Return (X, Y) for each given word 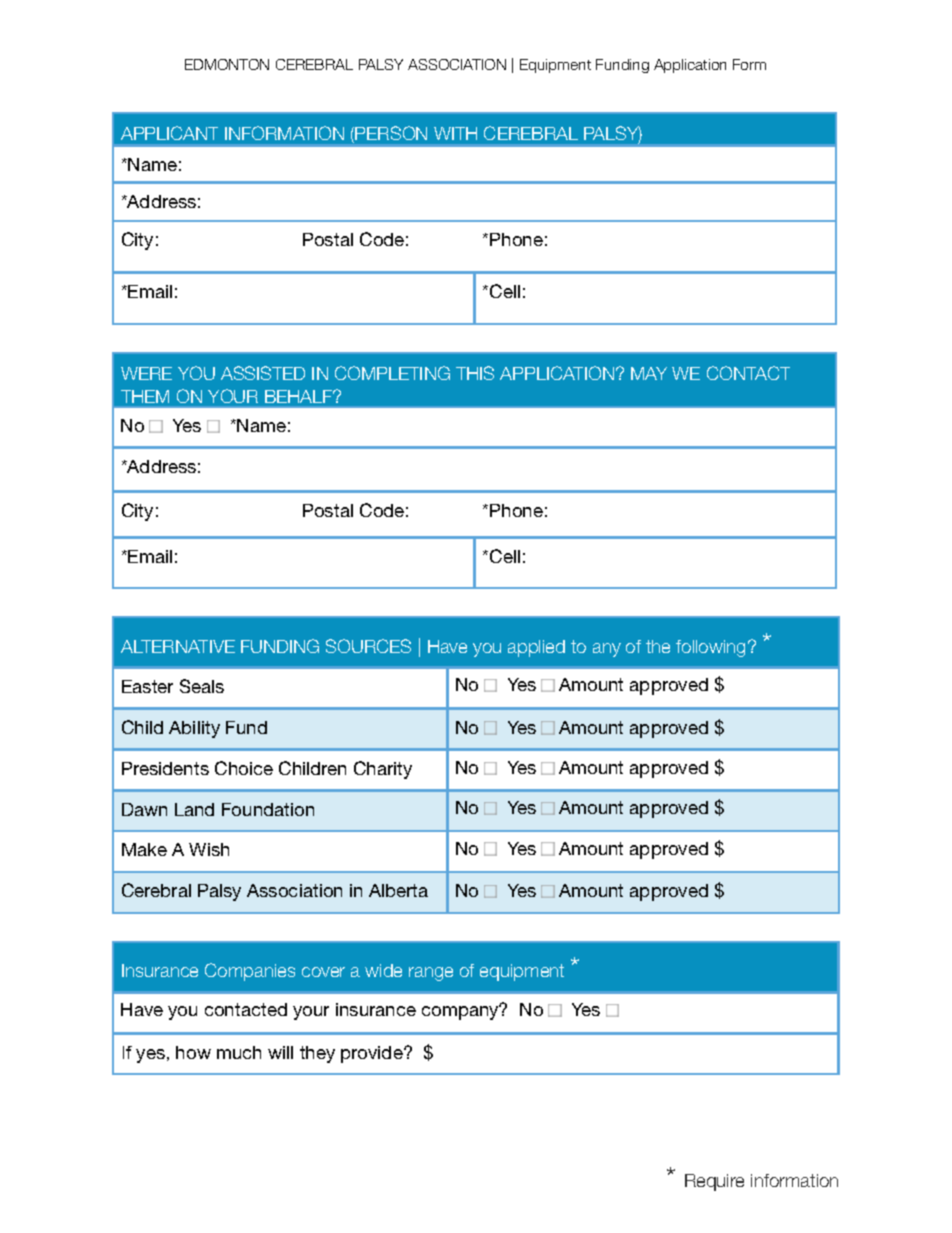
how (193, 1052)
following (710, 648)
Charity (383, 770)
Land (194, 809)
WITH (455, 133)
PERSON (391, 133)
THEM (145, 396)
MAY (649, 373)
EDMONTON (227, 64)
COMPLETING (392, 373)
